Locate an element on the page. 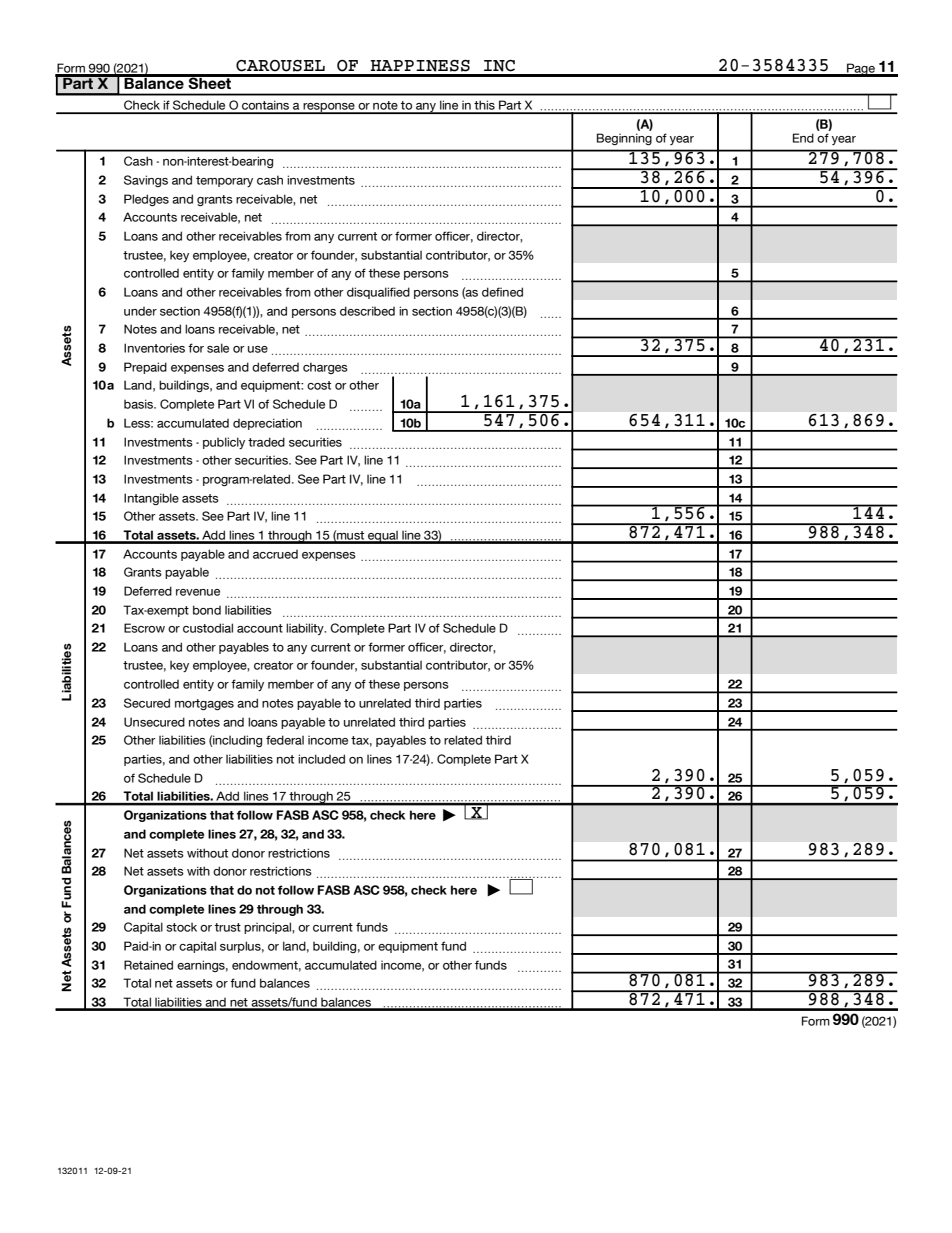 Image resolution: width=952 pixels, height=1233 pixels. accrued is located at coordinates (275, 554).
